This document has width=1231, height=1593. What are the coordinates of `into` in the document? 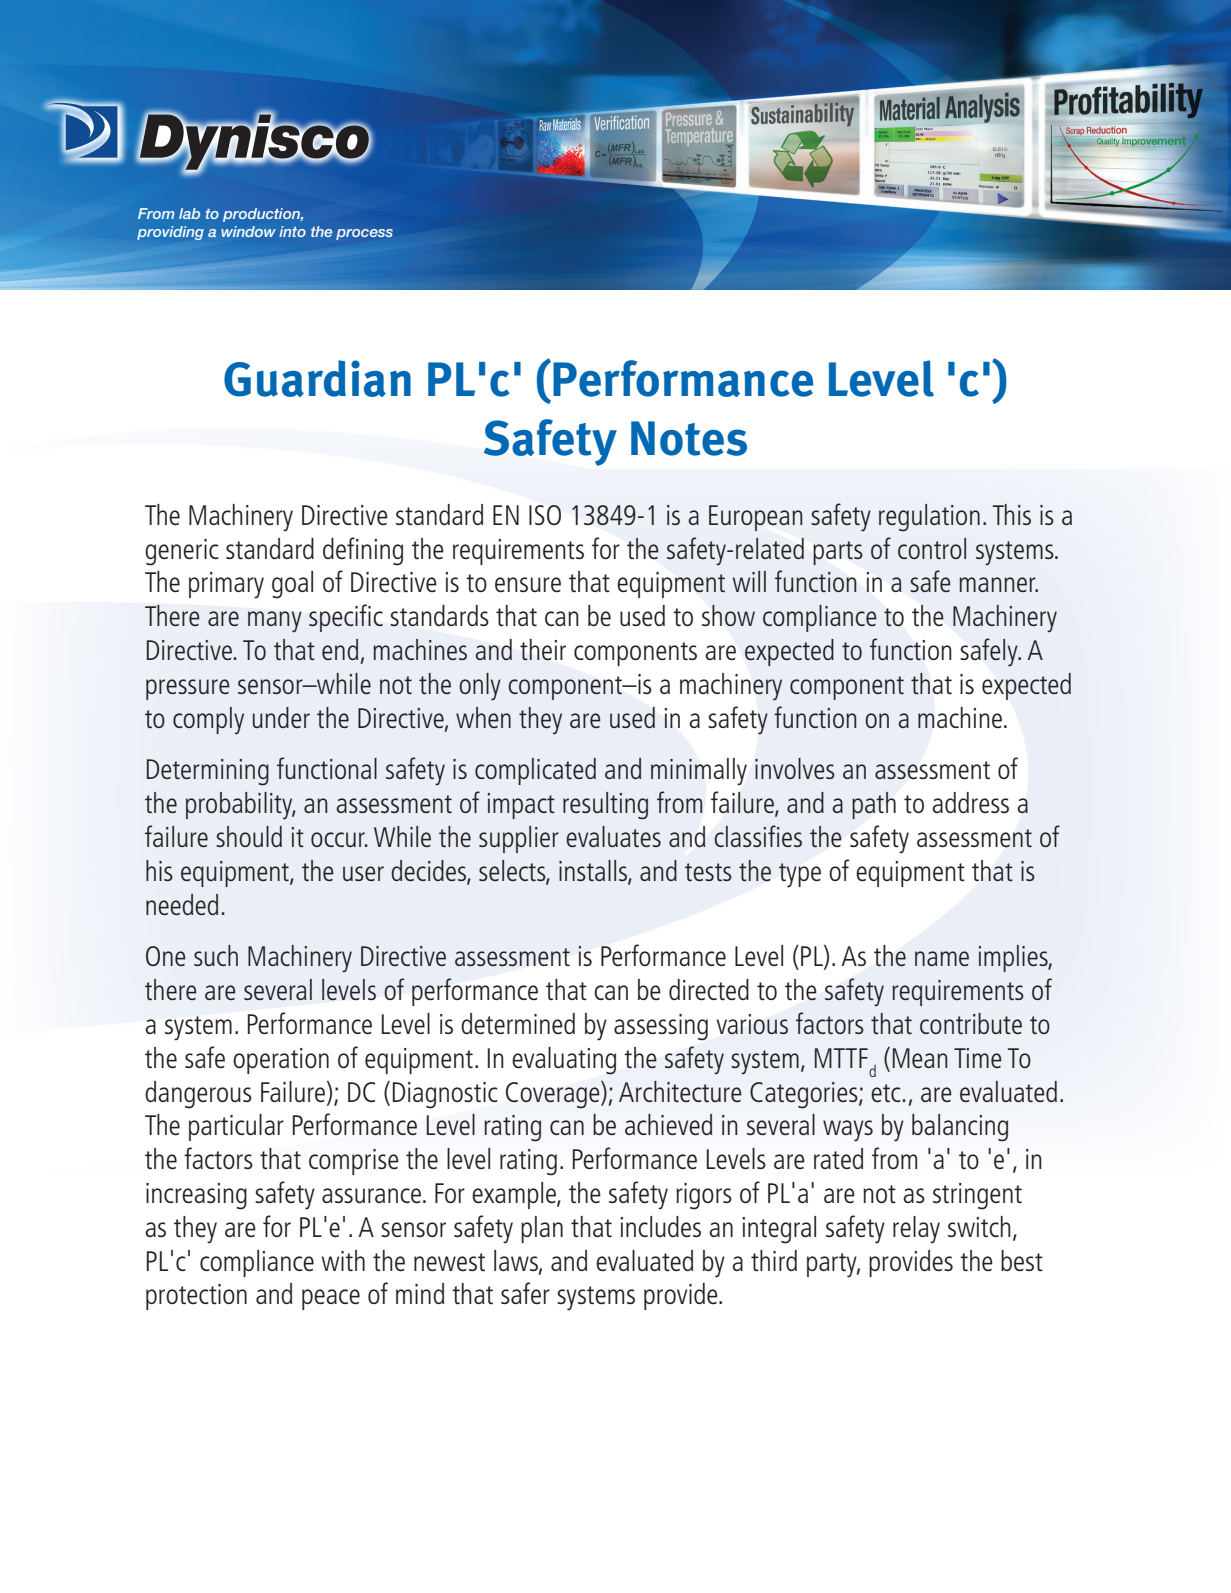 It's located at (292, 231).
